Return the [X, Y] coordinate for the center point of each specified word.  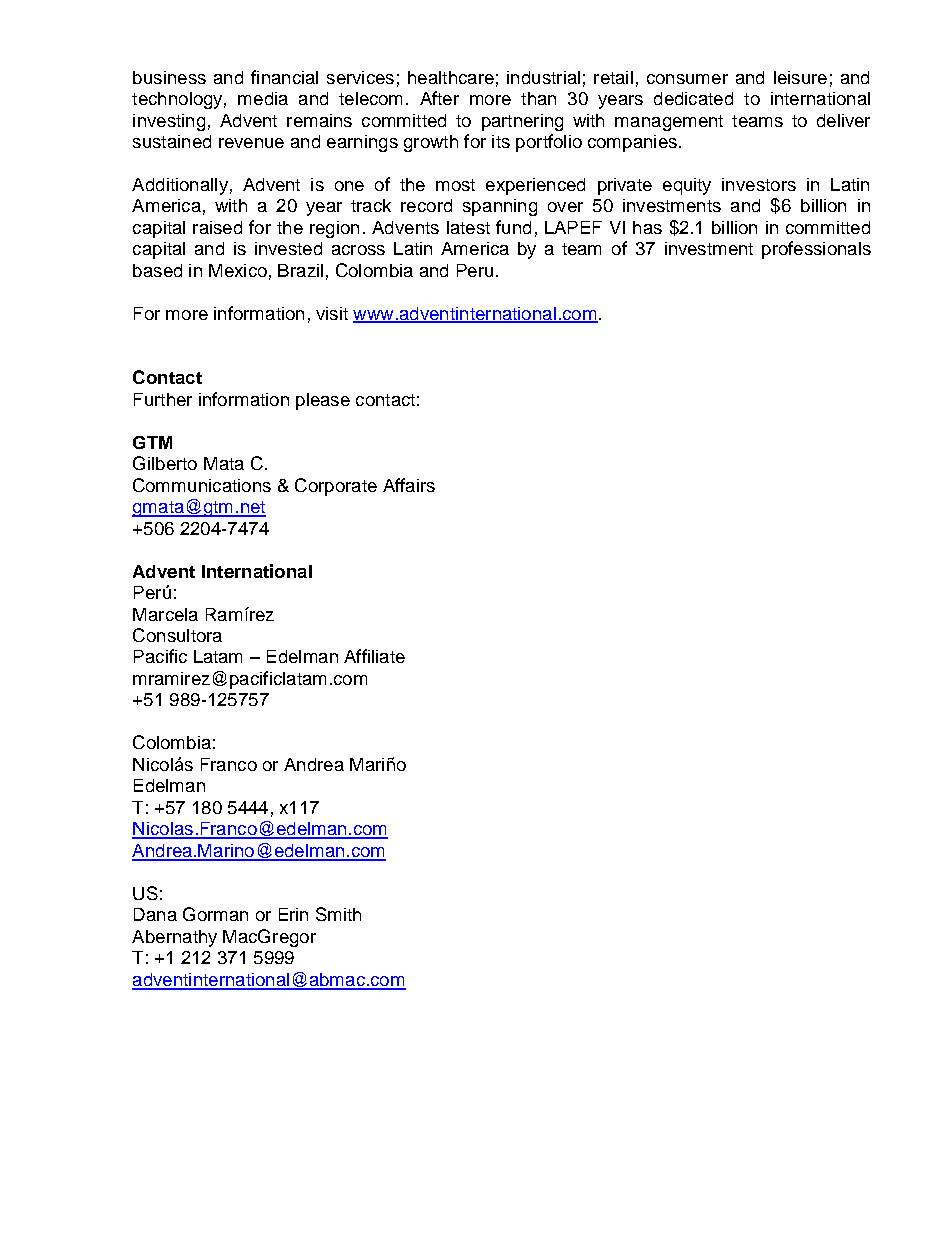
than [538, 98]
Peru [475, 270]
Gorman [215, 914]
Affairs [409, 485]
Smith [338, 914]
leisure [800, 77]
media [263, 98]
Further [163, 399]
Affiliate [374, 656]
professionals [816, 250]
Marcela [165, 614]
